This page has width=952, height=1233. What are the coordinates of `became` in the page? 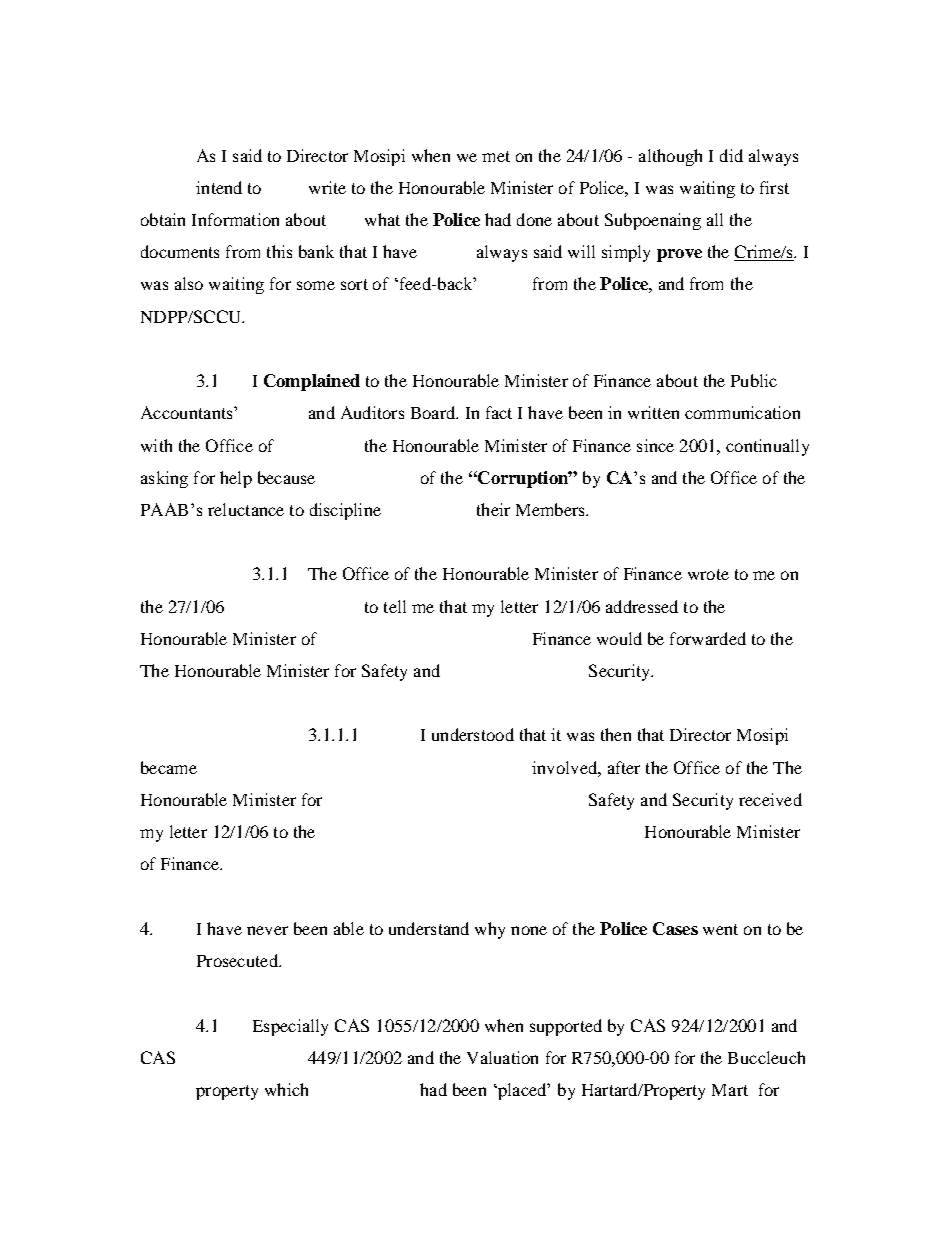 It's located at (169, 767).
